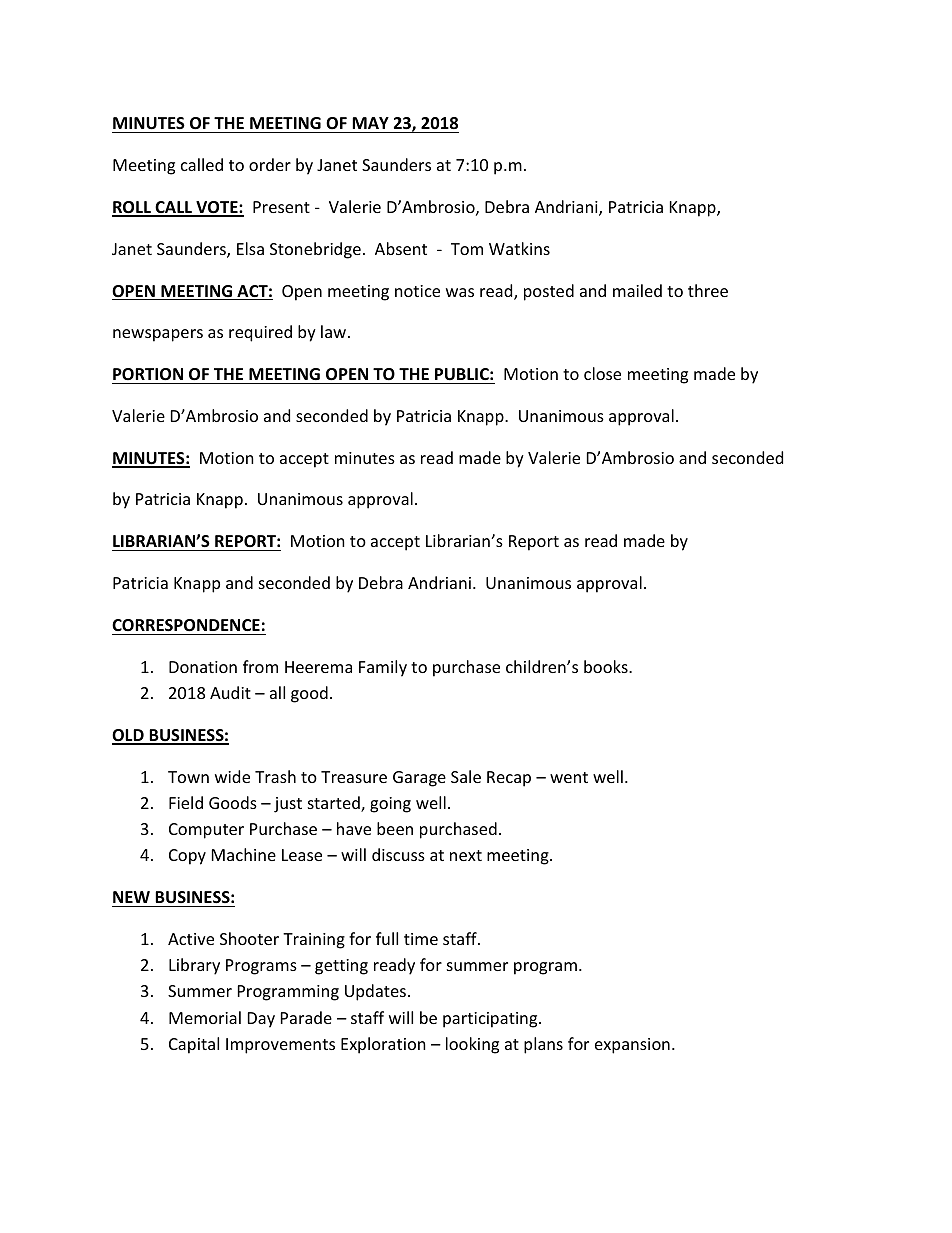  What do you see at coordinates (602, 373) in the screenshot?
I see `close` at bounding box center [602, 373].
